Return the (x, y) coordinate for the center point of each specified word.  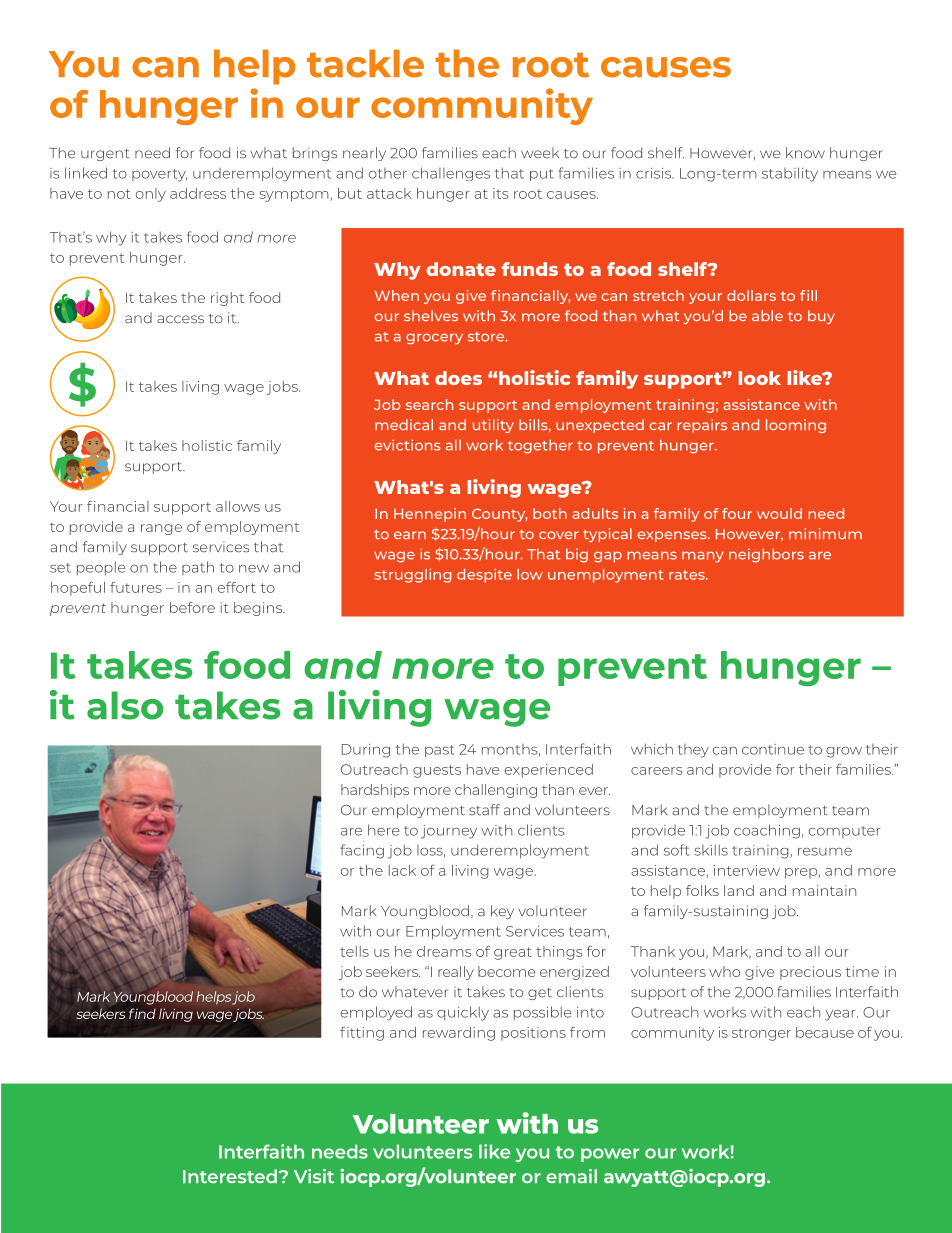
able (767, 315)
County (499, 515)
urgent (105, 155)
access (180, 319)
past (439, 751)
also (125, 705)
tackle (365, 63)
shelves (431, 315)
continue (773, 749)
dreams (444, 951)
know (805, 152)
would (779, 513)
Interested (230, 1176)
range (161, 529)
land (739, 890)
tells (354, 951)
